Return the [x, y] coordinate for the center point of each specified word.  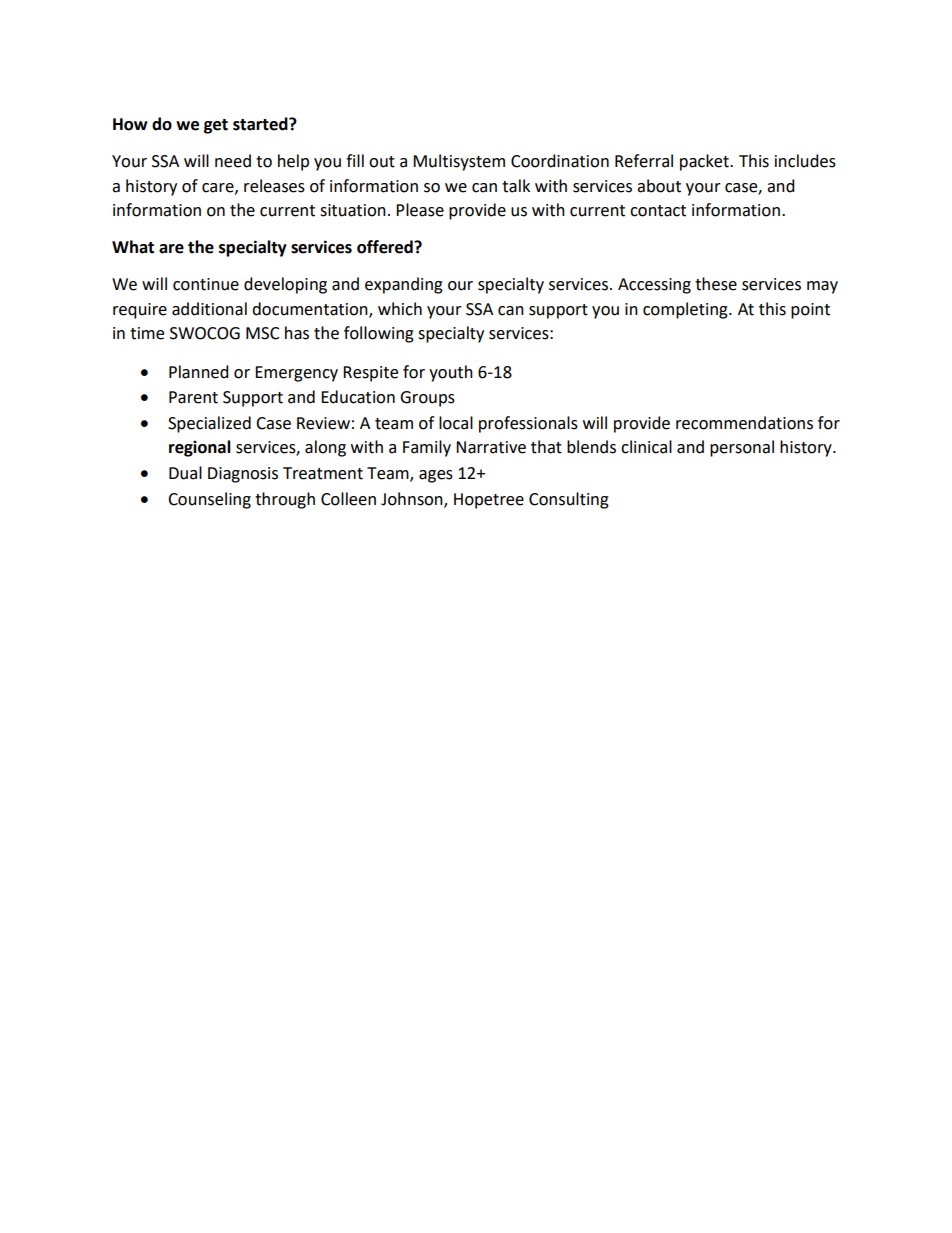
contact [658, 211]
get [216, 126]
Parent [193, 397]
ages [436, 476]
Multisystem [459, 162]
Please [420, 210]
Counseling [209, 500]
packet [705, 162]
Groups [427, 399]
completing [686, 310]
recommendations [744, 423]
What [133, 247]
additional [209, 309]
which [400, 309]
